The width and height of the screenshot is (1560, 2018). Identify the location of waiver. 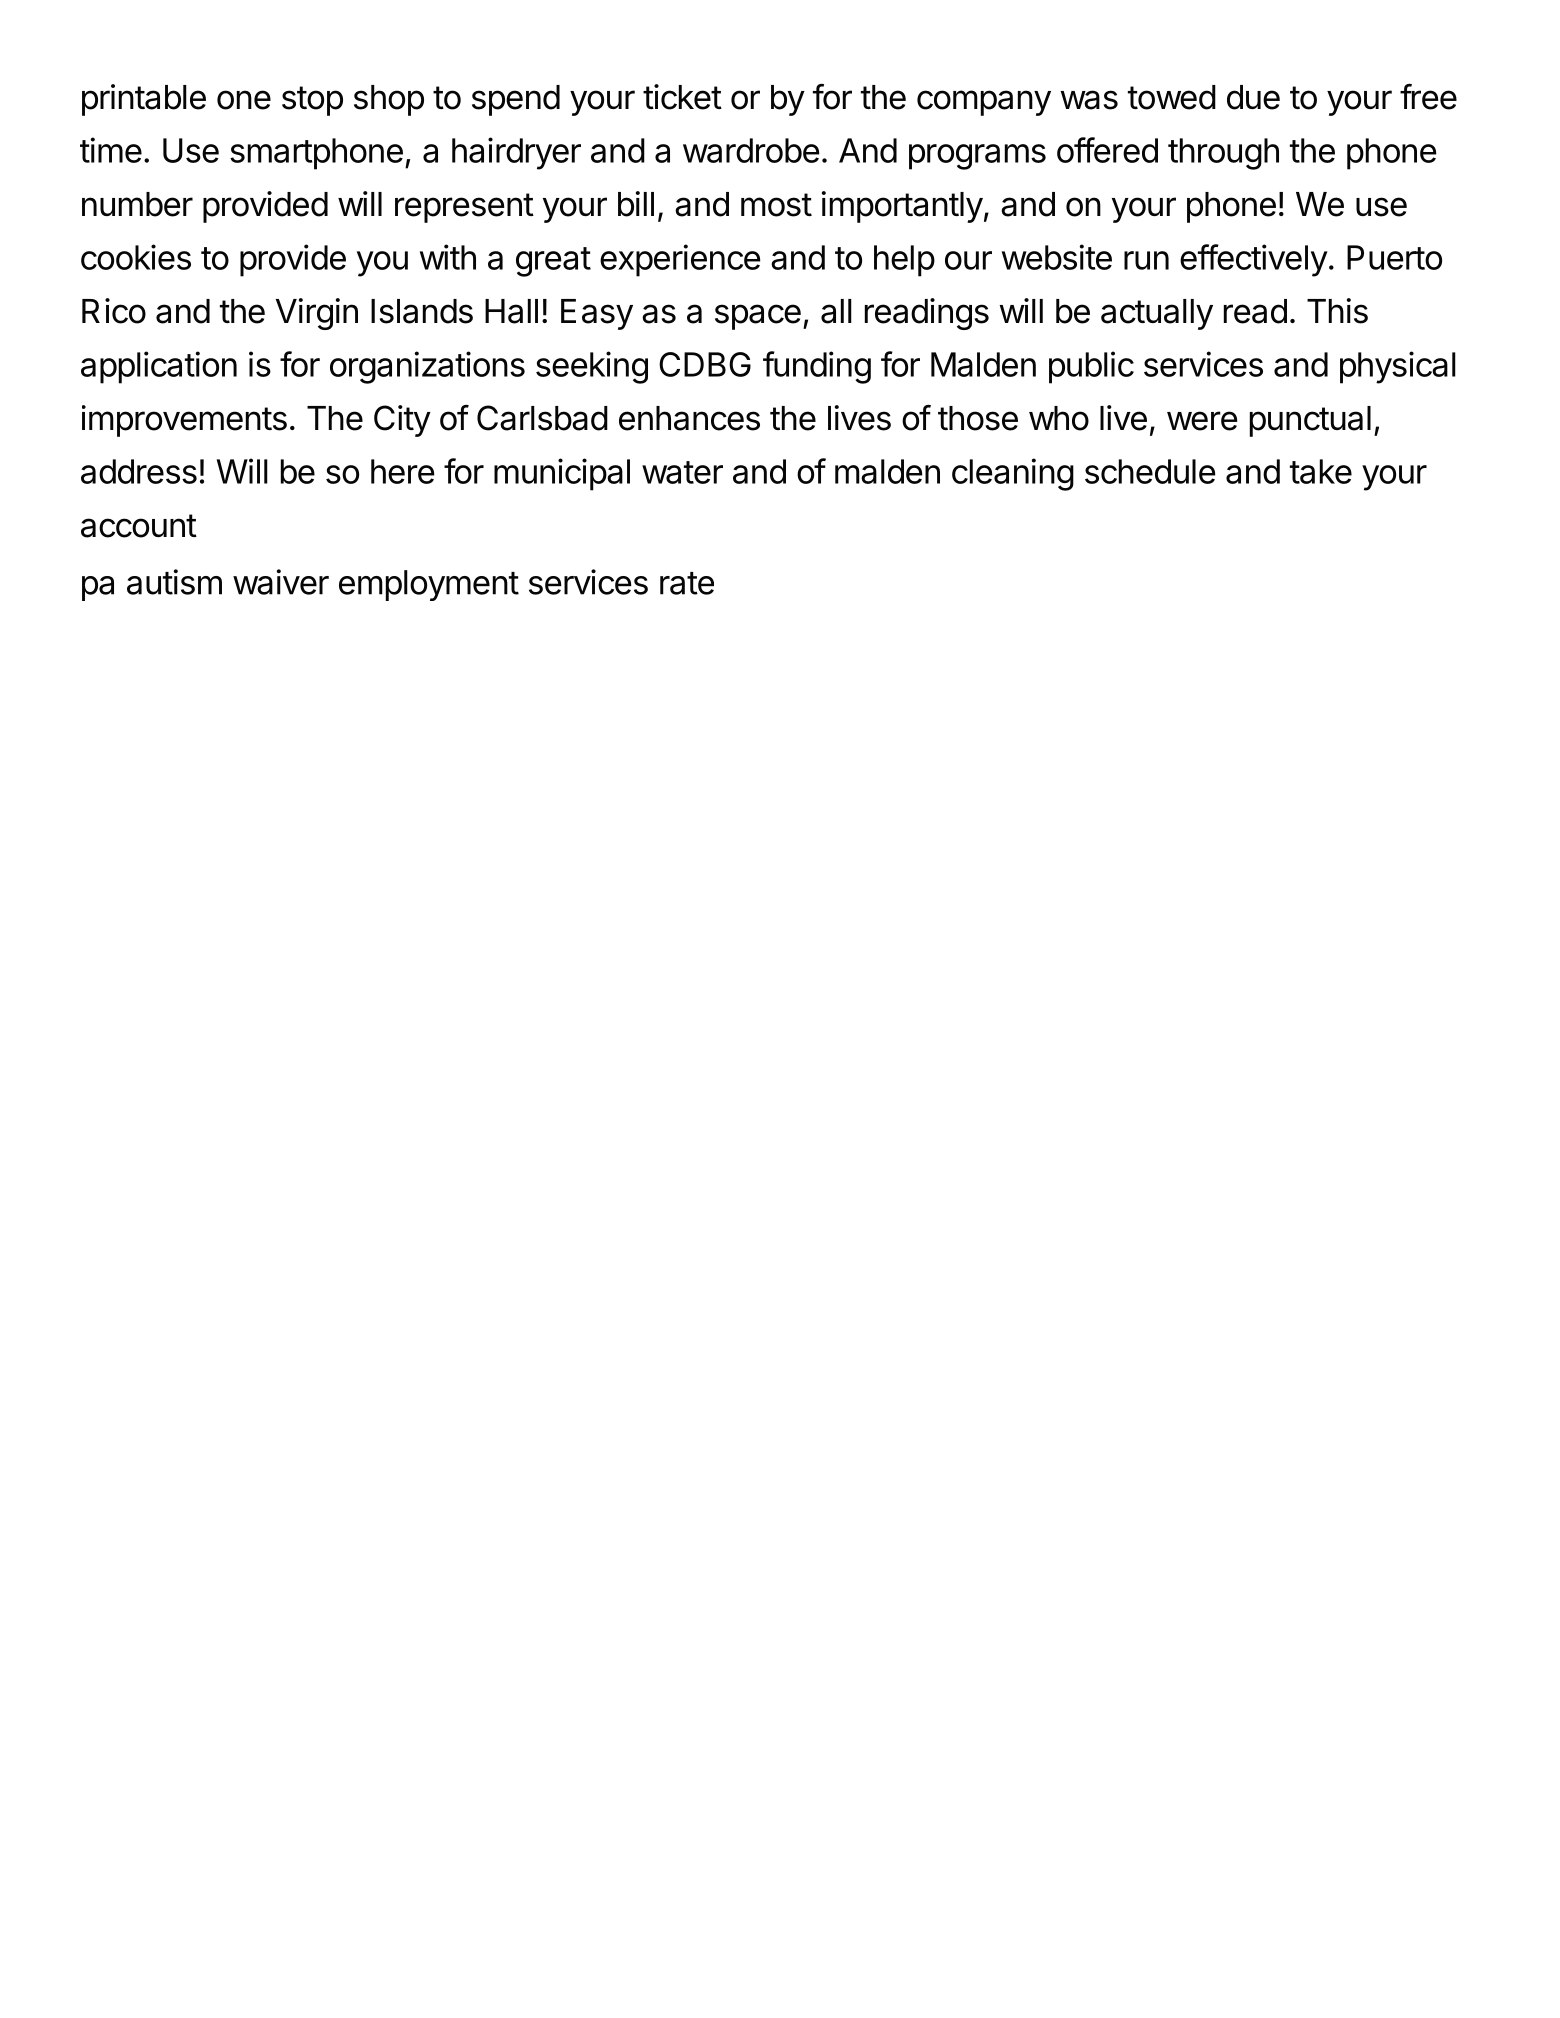
(281, 582).
